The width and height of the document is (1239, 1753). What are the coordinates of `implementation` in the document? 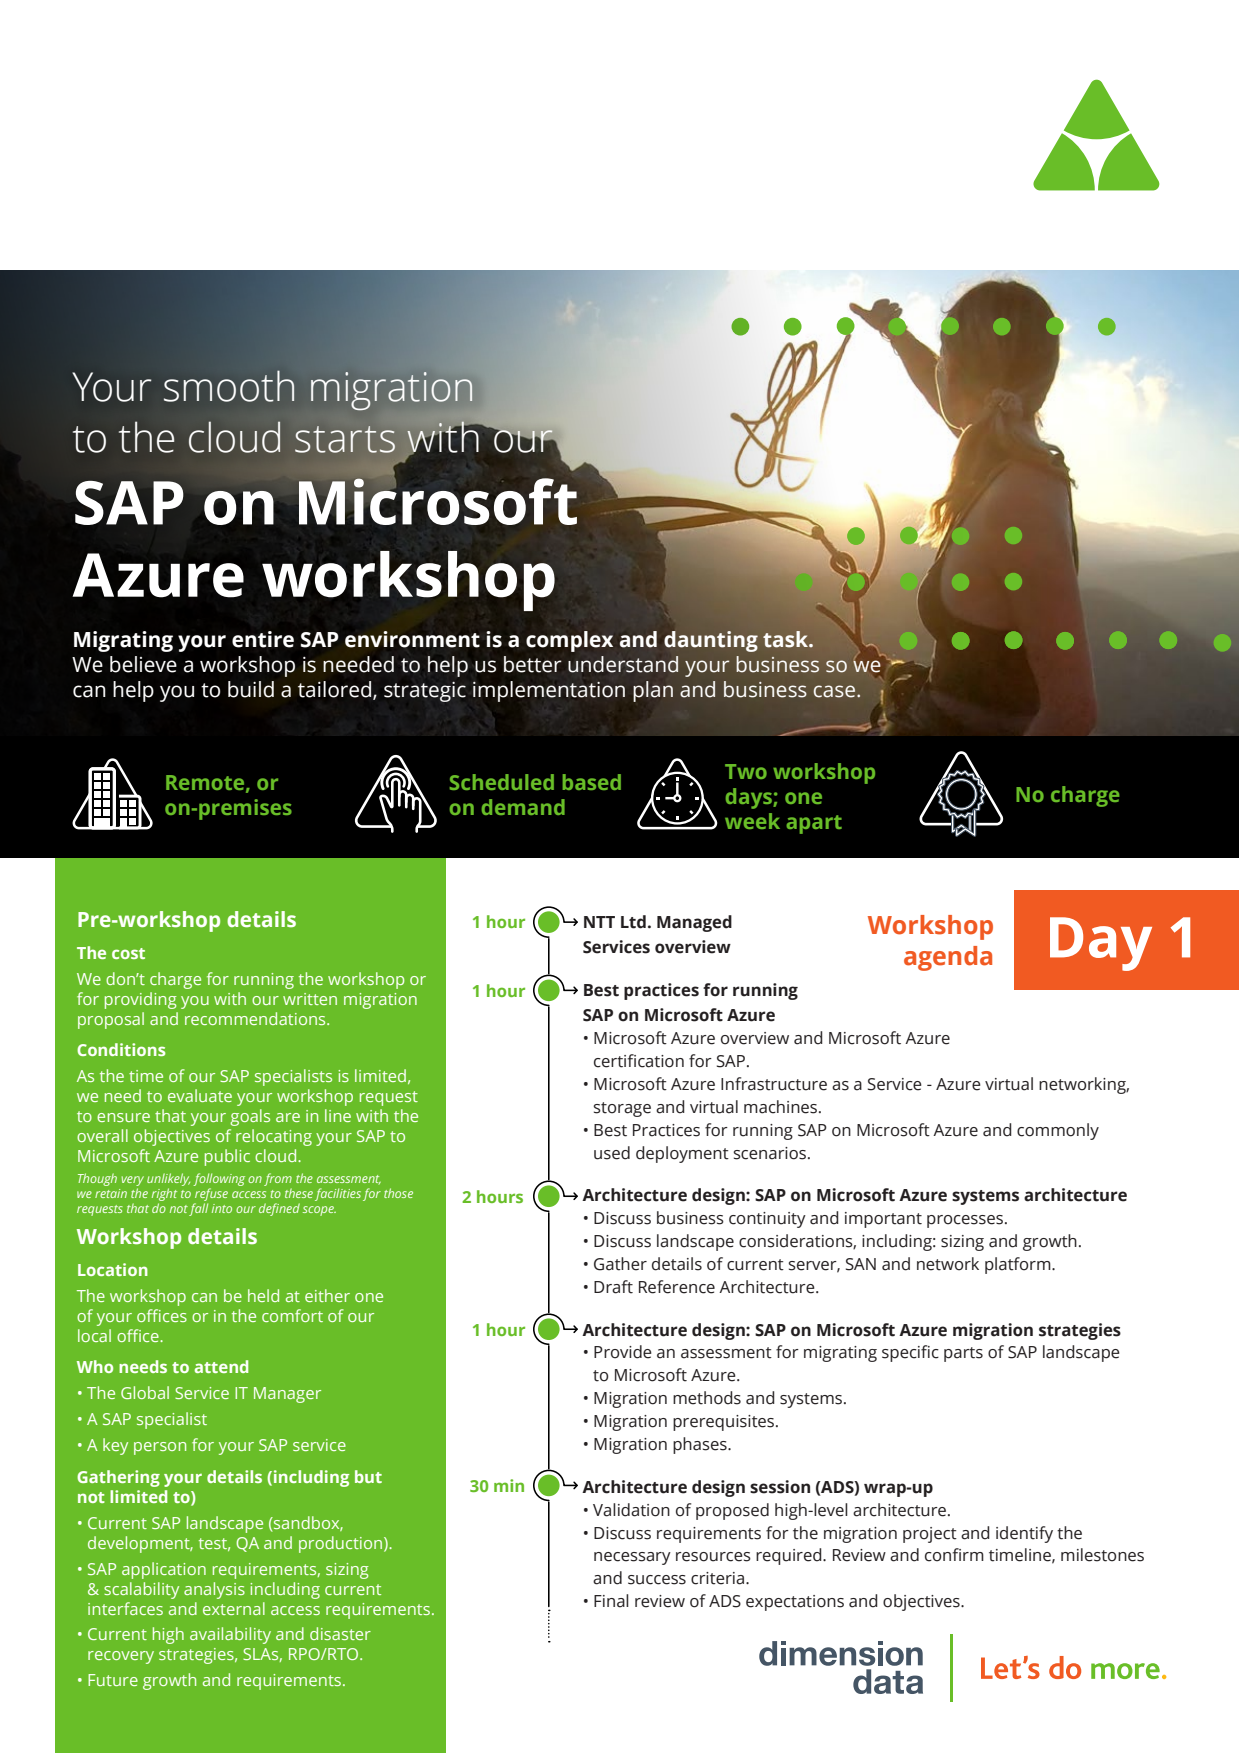 It's located at (549, 691).
